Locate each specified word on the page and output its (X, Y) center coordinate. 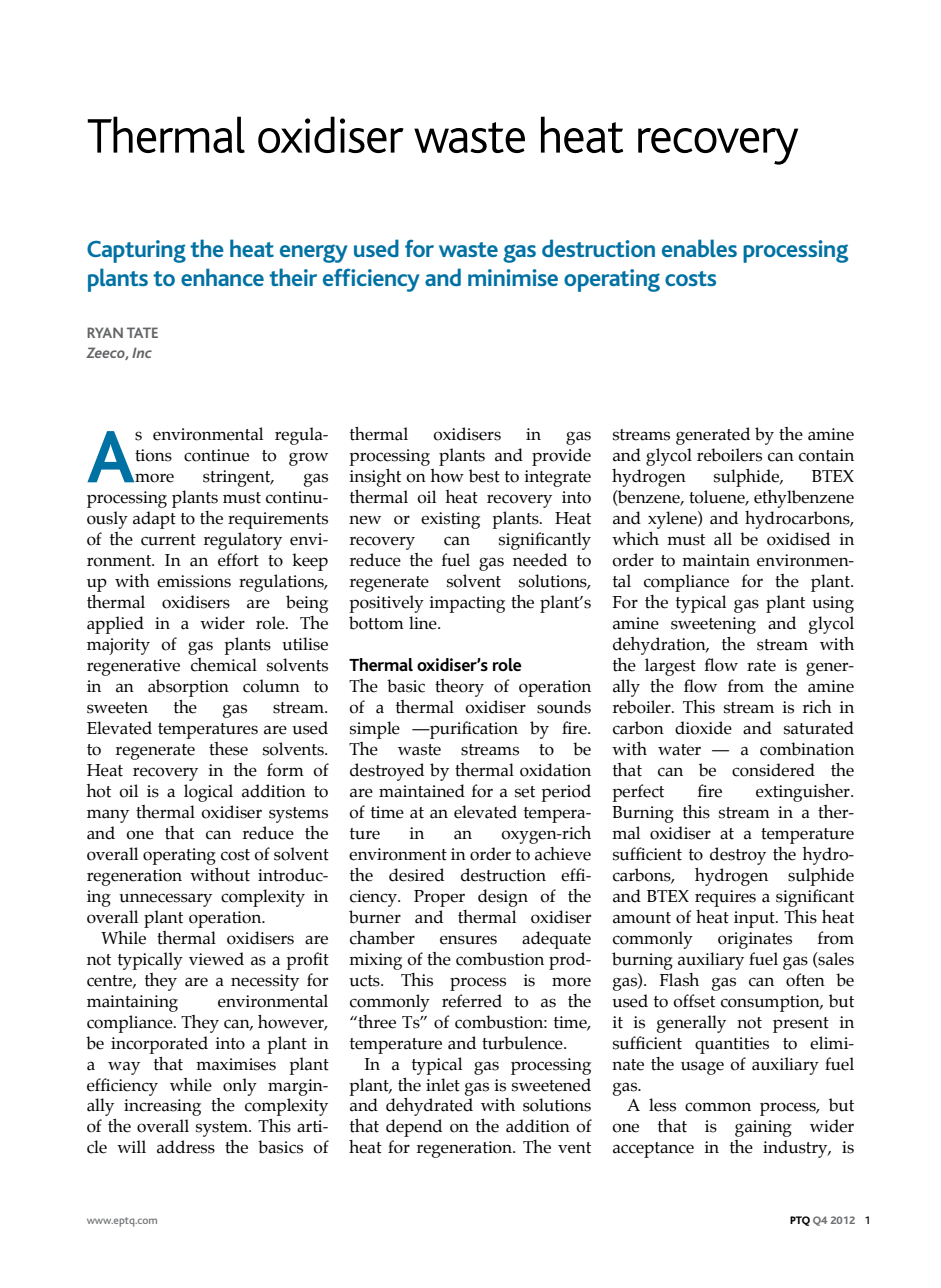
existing (450, 520)
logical (208, 793)
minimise (513, 277)
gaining (763, 1128)
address (186, 1147)
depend (414, 1128)
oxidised (798, 539)
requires (725, 898)
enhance (222, 277)
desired (416, 875)
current (168, 540)
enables (699, 248)
